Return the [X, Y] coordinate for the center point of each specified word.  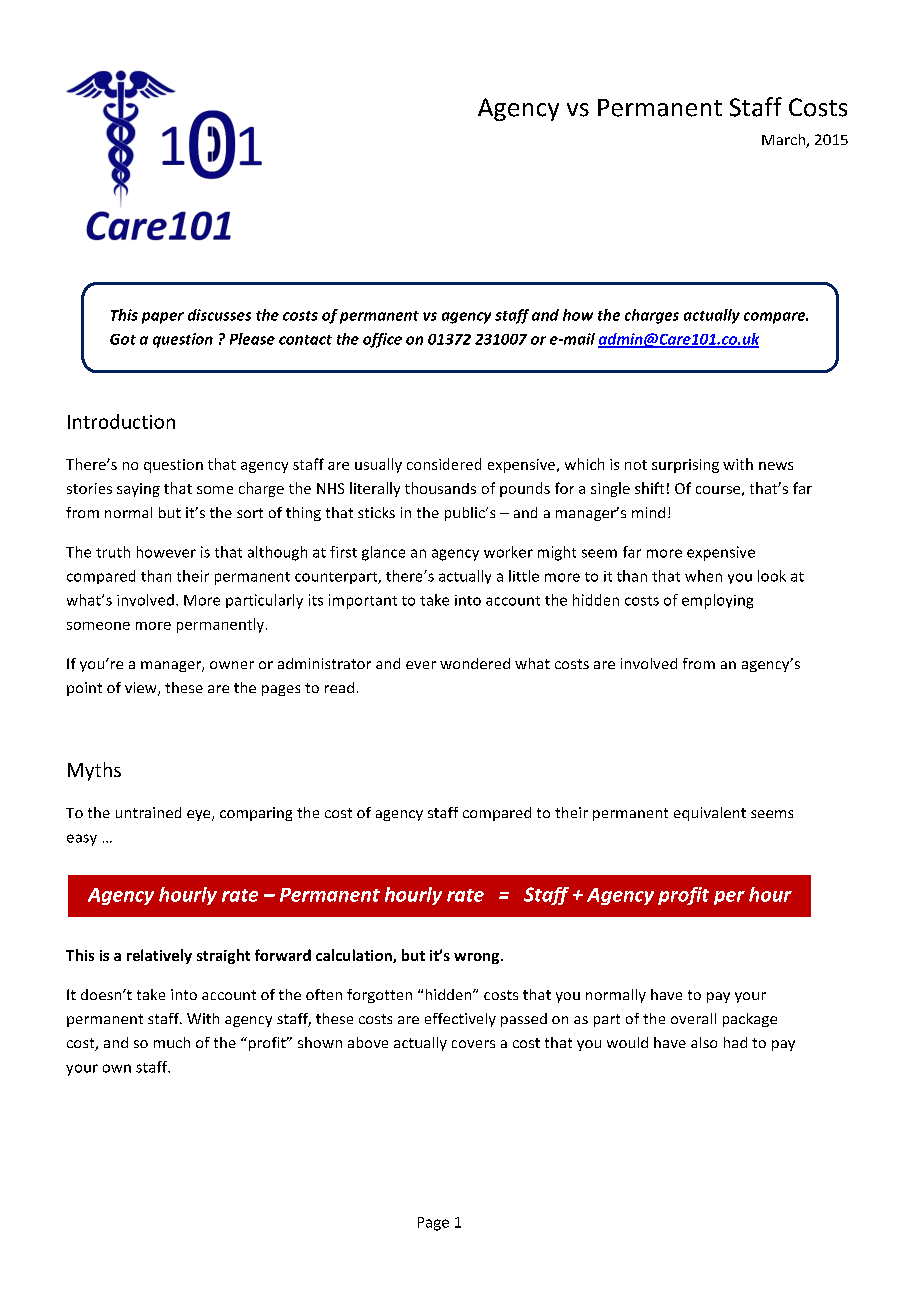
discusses [219, 315]
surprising [685, 466]
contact [305, 340]
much [172, 1042]
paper [163, 318]
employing [717, 601]
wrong [476, 958]
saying [138, 490]
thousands [440, 488]
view [142, 689]
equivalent [710, 814]
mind [648, 512]
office [382, 340]
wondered [475, 663]
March [784, 141]
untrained [148, 812]
